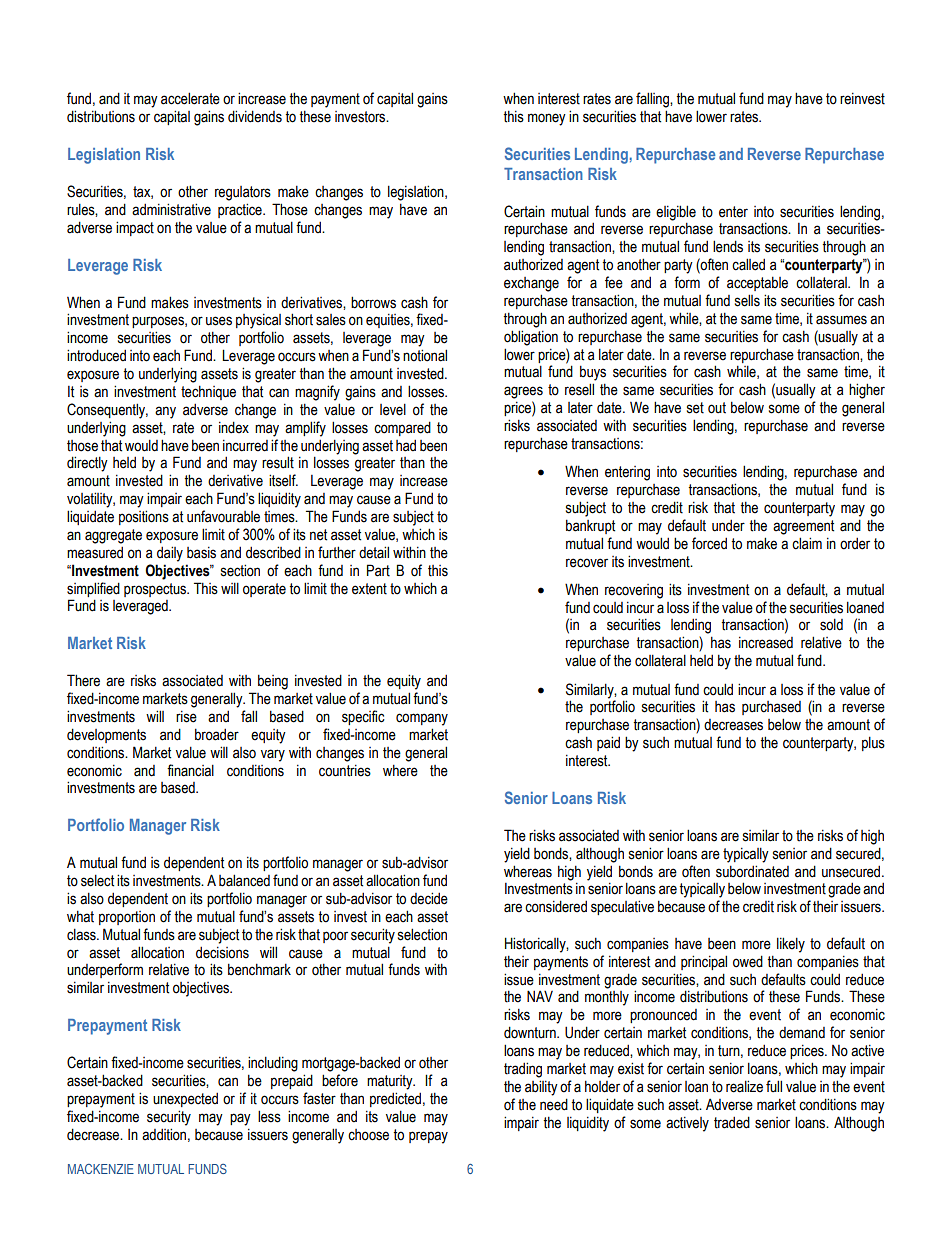 This screenshot has width=952, height=1233. What do you see at coordinates (185, 1099) in the screenshot?
I see `unexpected` at bounding box center [185, 1099].
